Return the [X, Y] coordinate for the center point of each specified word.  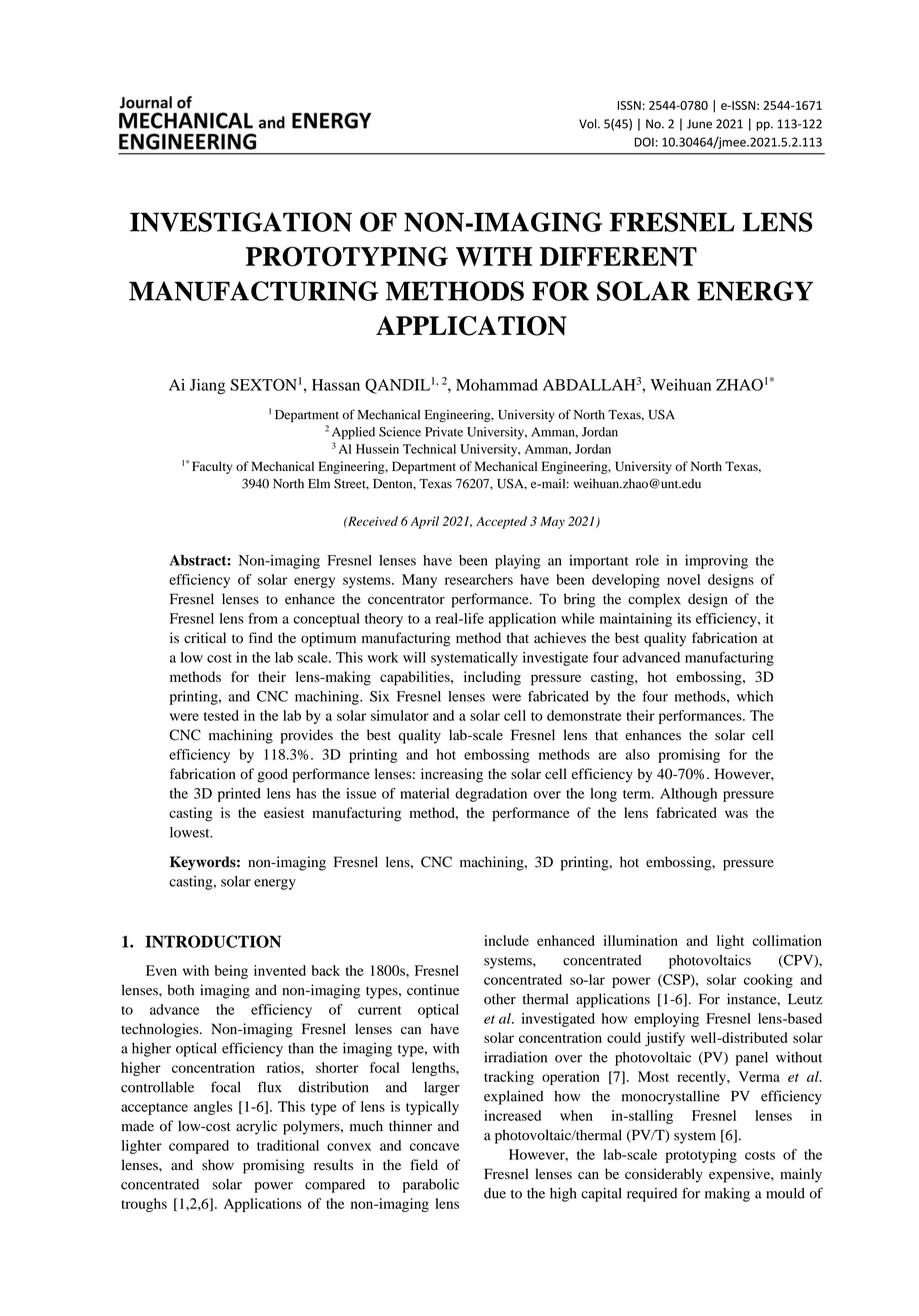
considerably [664, 1175]
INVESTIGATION [241, 222]
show [218, 1165]
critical [205, 637]
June [699, 124]
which [755, 696]
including [492, 678]
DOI [644, 142]
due [495, 1193]
